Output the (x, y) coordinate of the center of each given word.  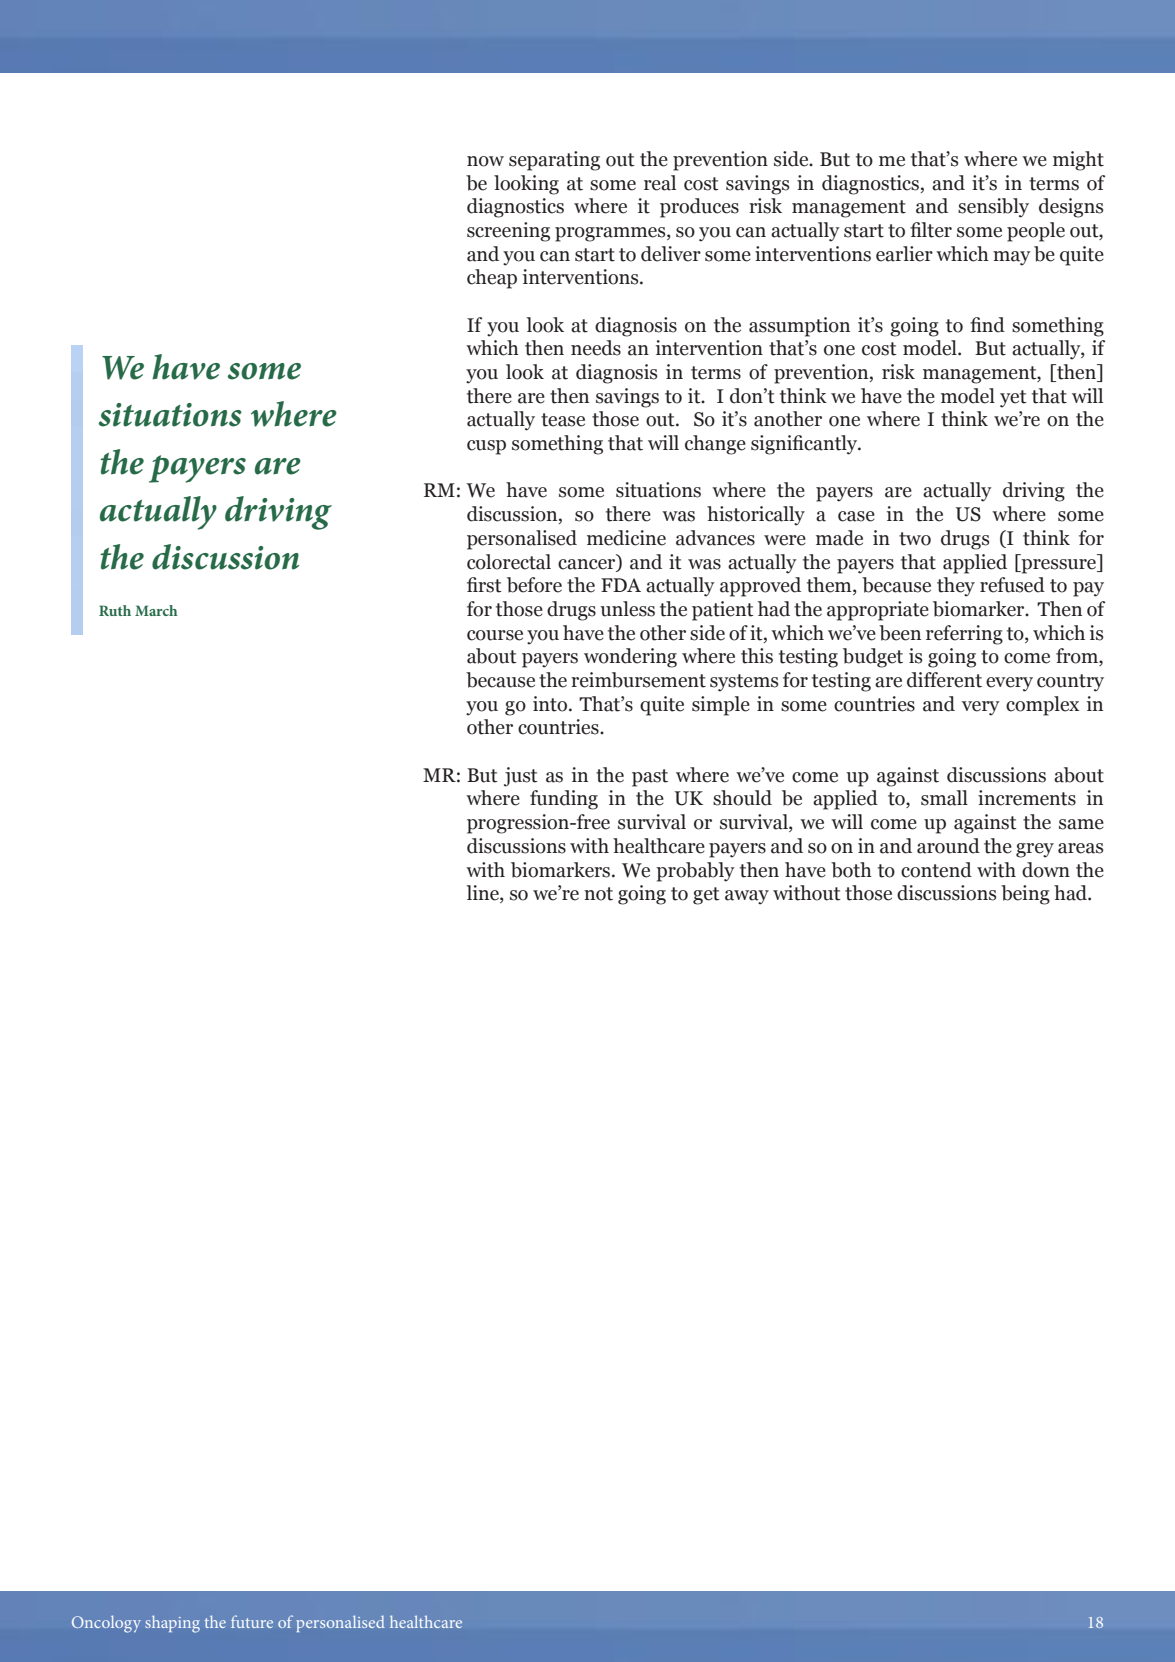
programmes (611, 234)
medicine (626, 538)
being (1025, 895)
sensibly (993, 208)
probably (695, 872)
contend (936, 870)
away (747, 897)
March (156, 610)
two (915, 539)
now (485, 161)
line (484, 894)
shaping (172, 1624)
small (944, 798)
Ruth (115, 610)
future (252, 1621)
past (650, 778)
